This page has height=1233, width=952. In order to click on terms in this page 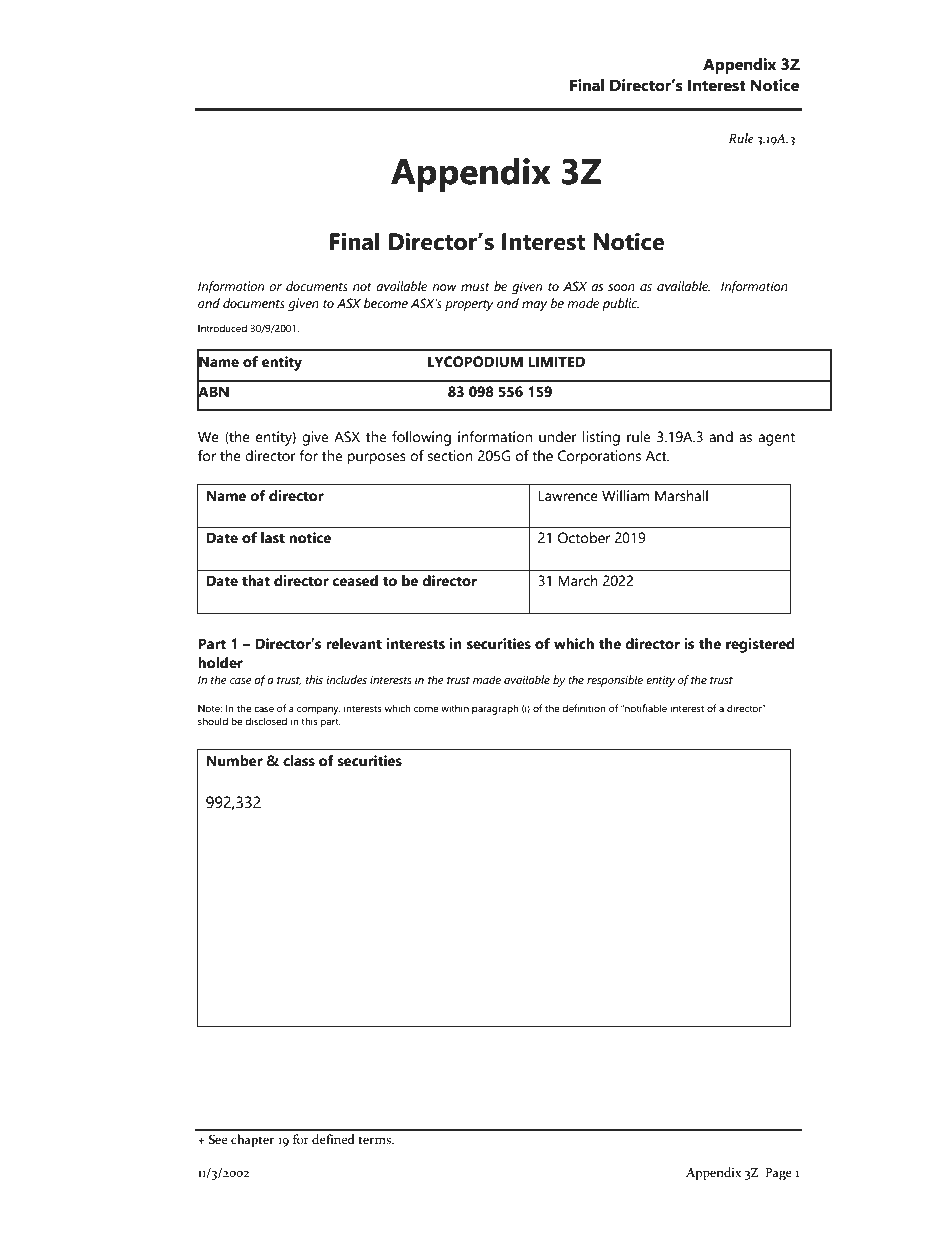, I will do `click(375, 1140)`.
